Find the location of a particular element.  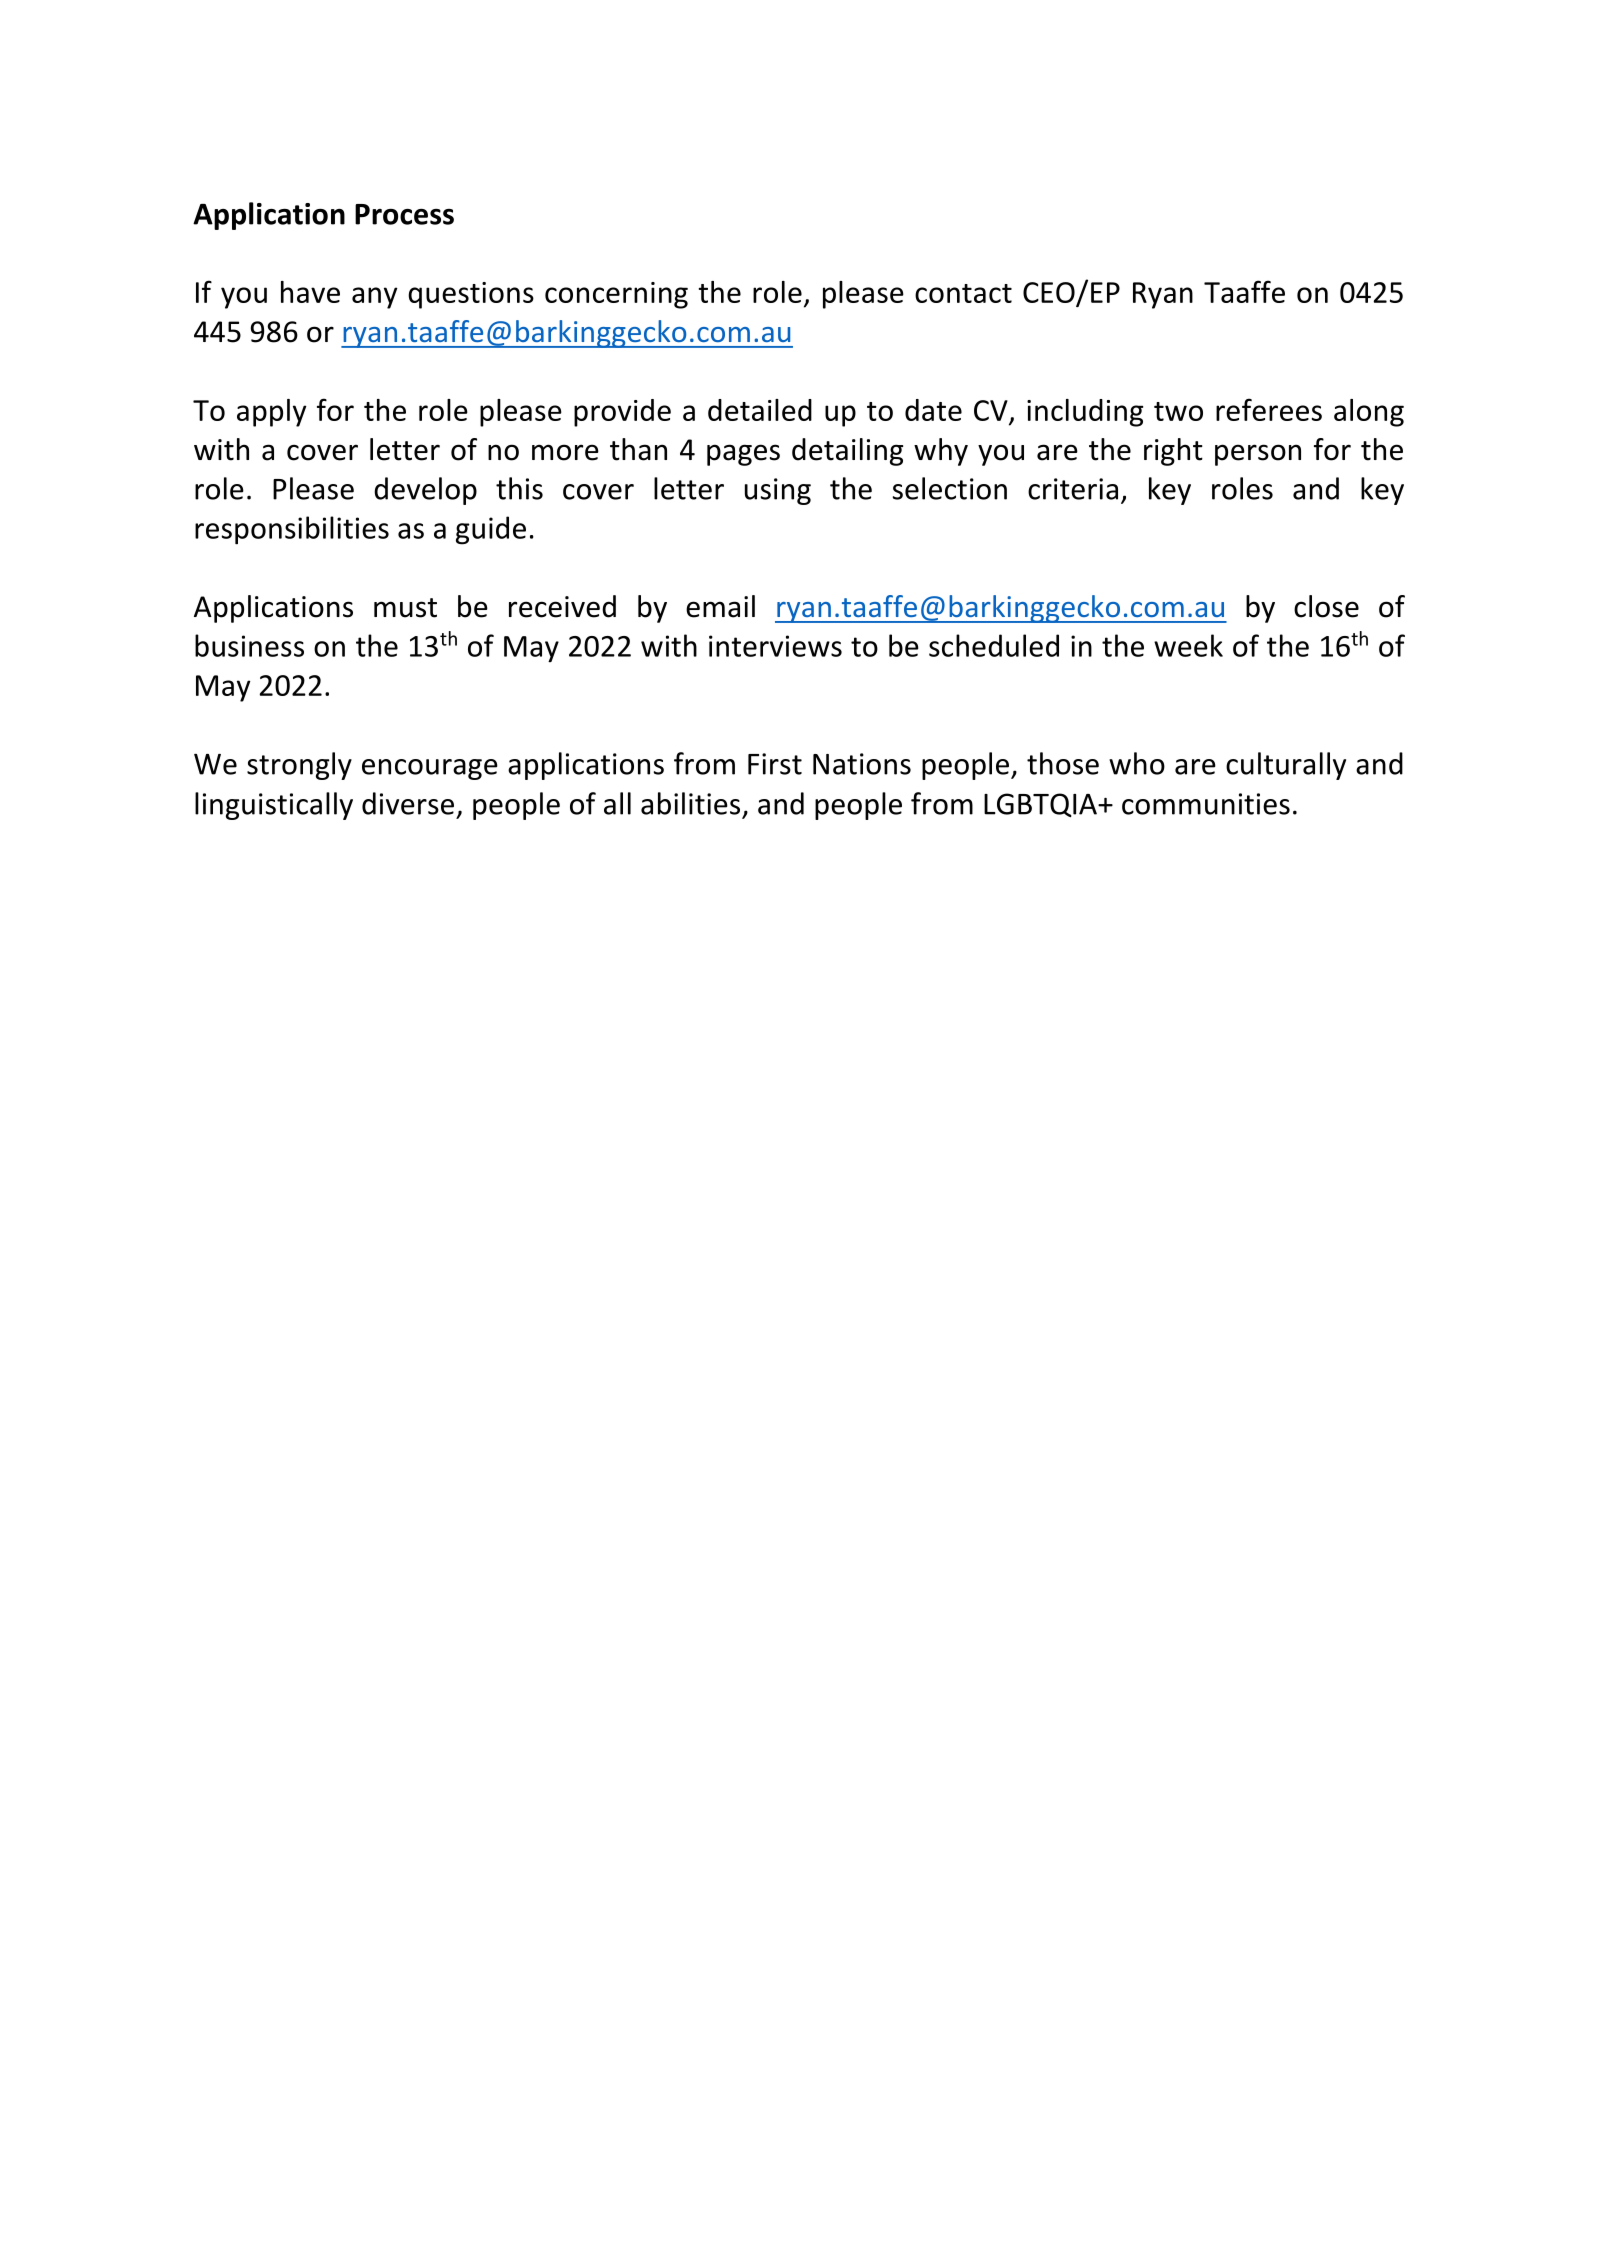

apply is located at coordinates (272, 413).
